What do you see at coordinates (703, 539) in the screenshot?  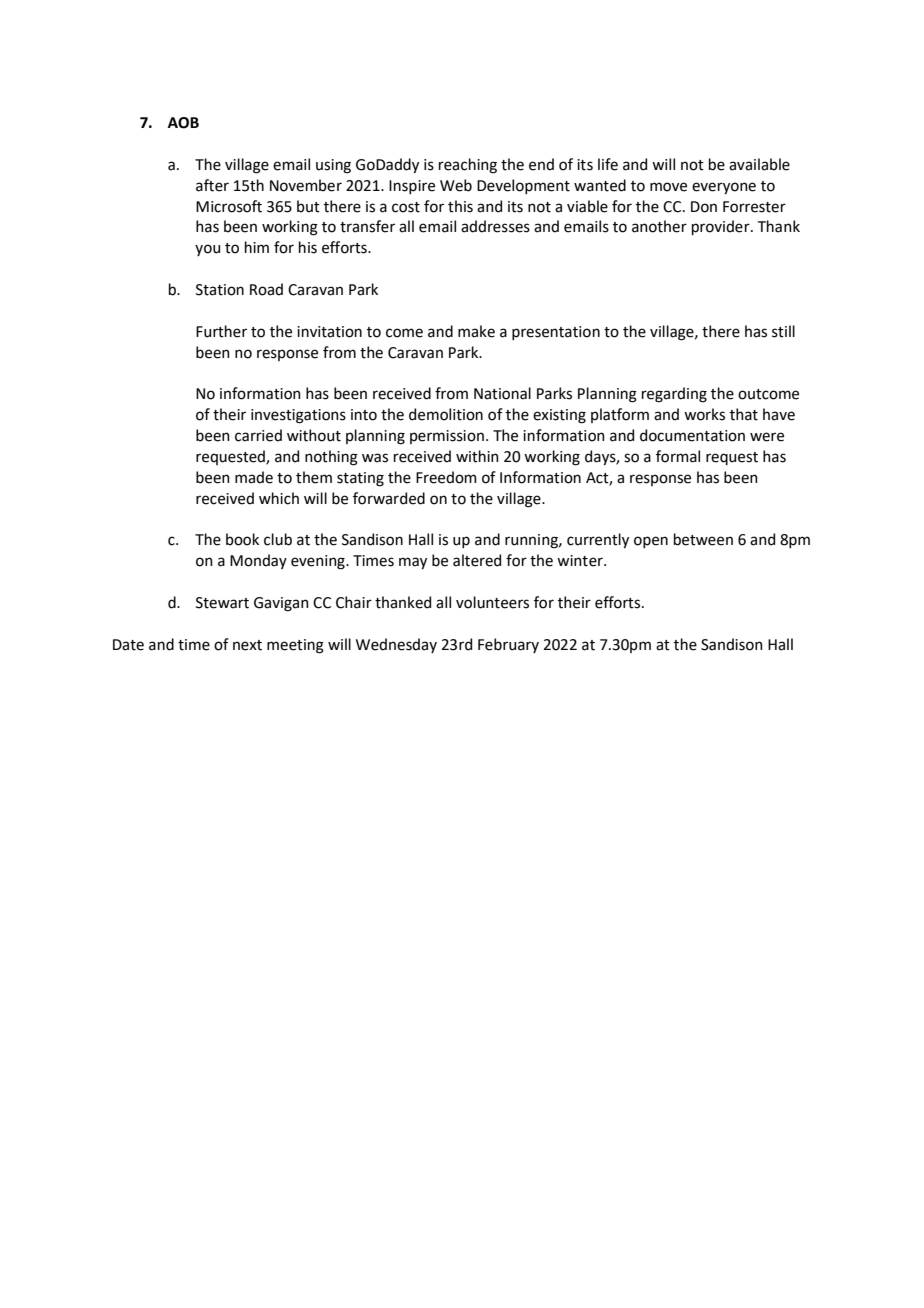 I see `between` at bounding box center [703, 539].
